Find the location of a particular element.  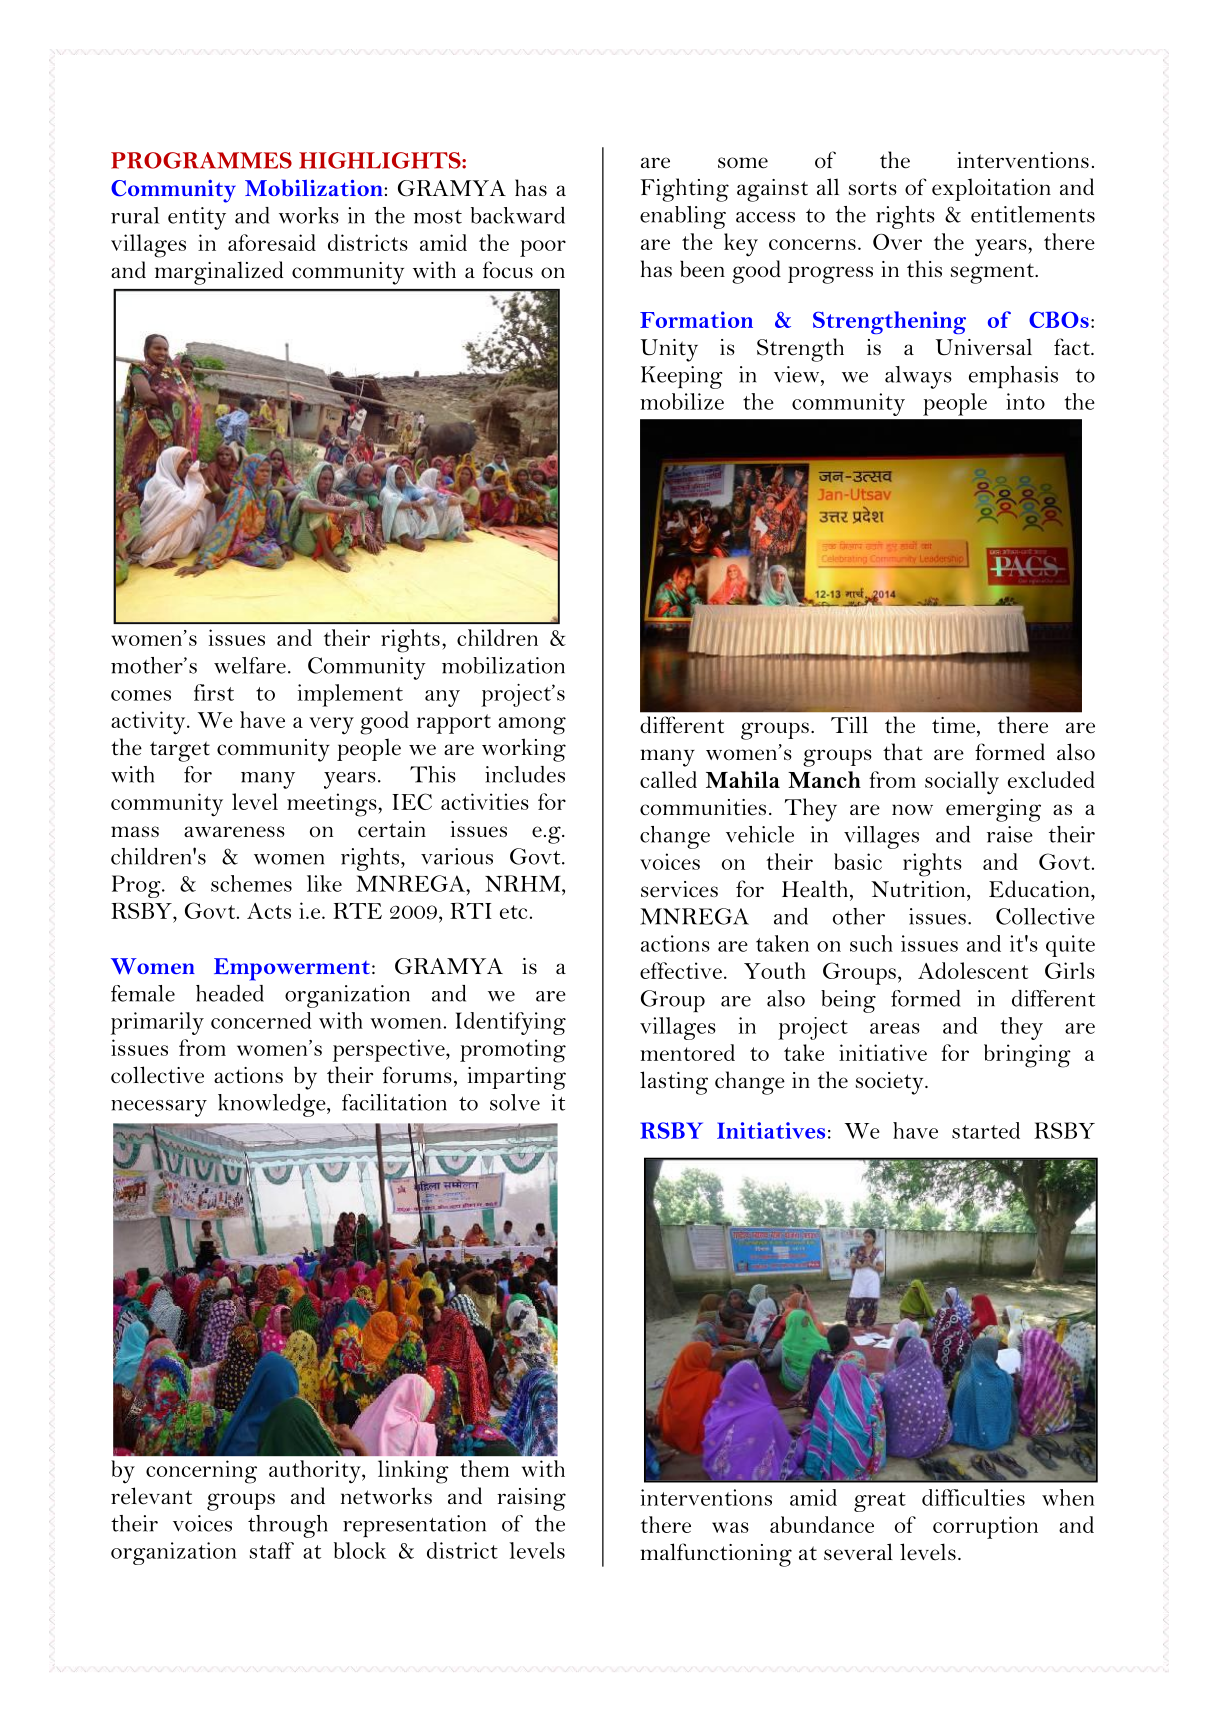

exploitation is located at coordinates (991, 189).
